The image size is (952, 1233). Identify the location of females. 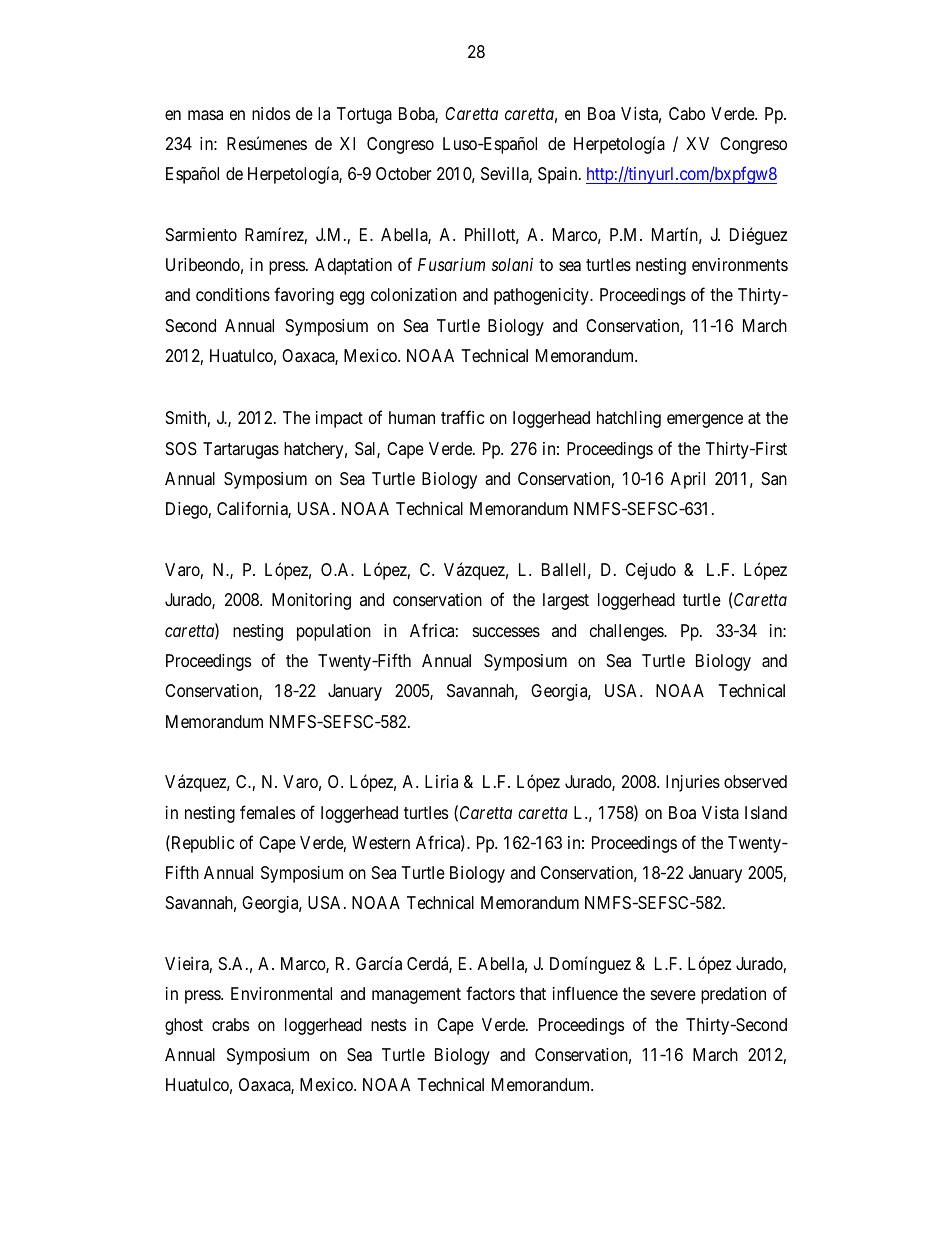
(267, 812).
